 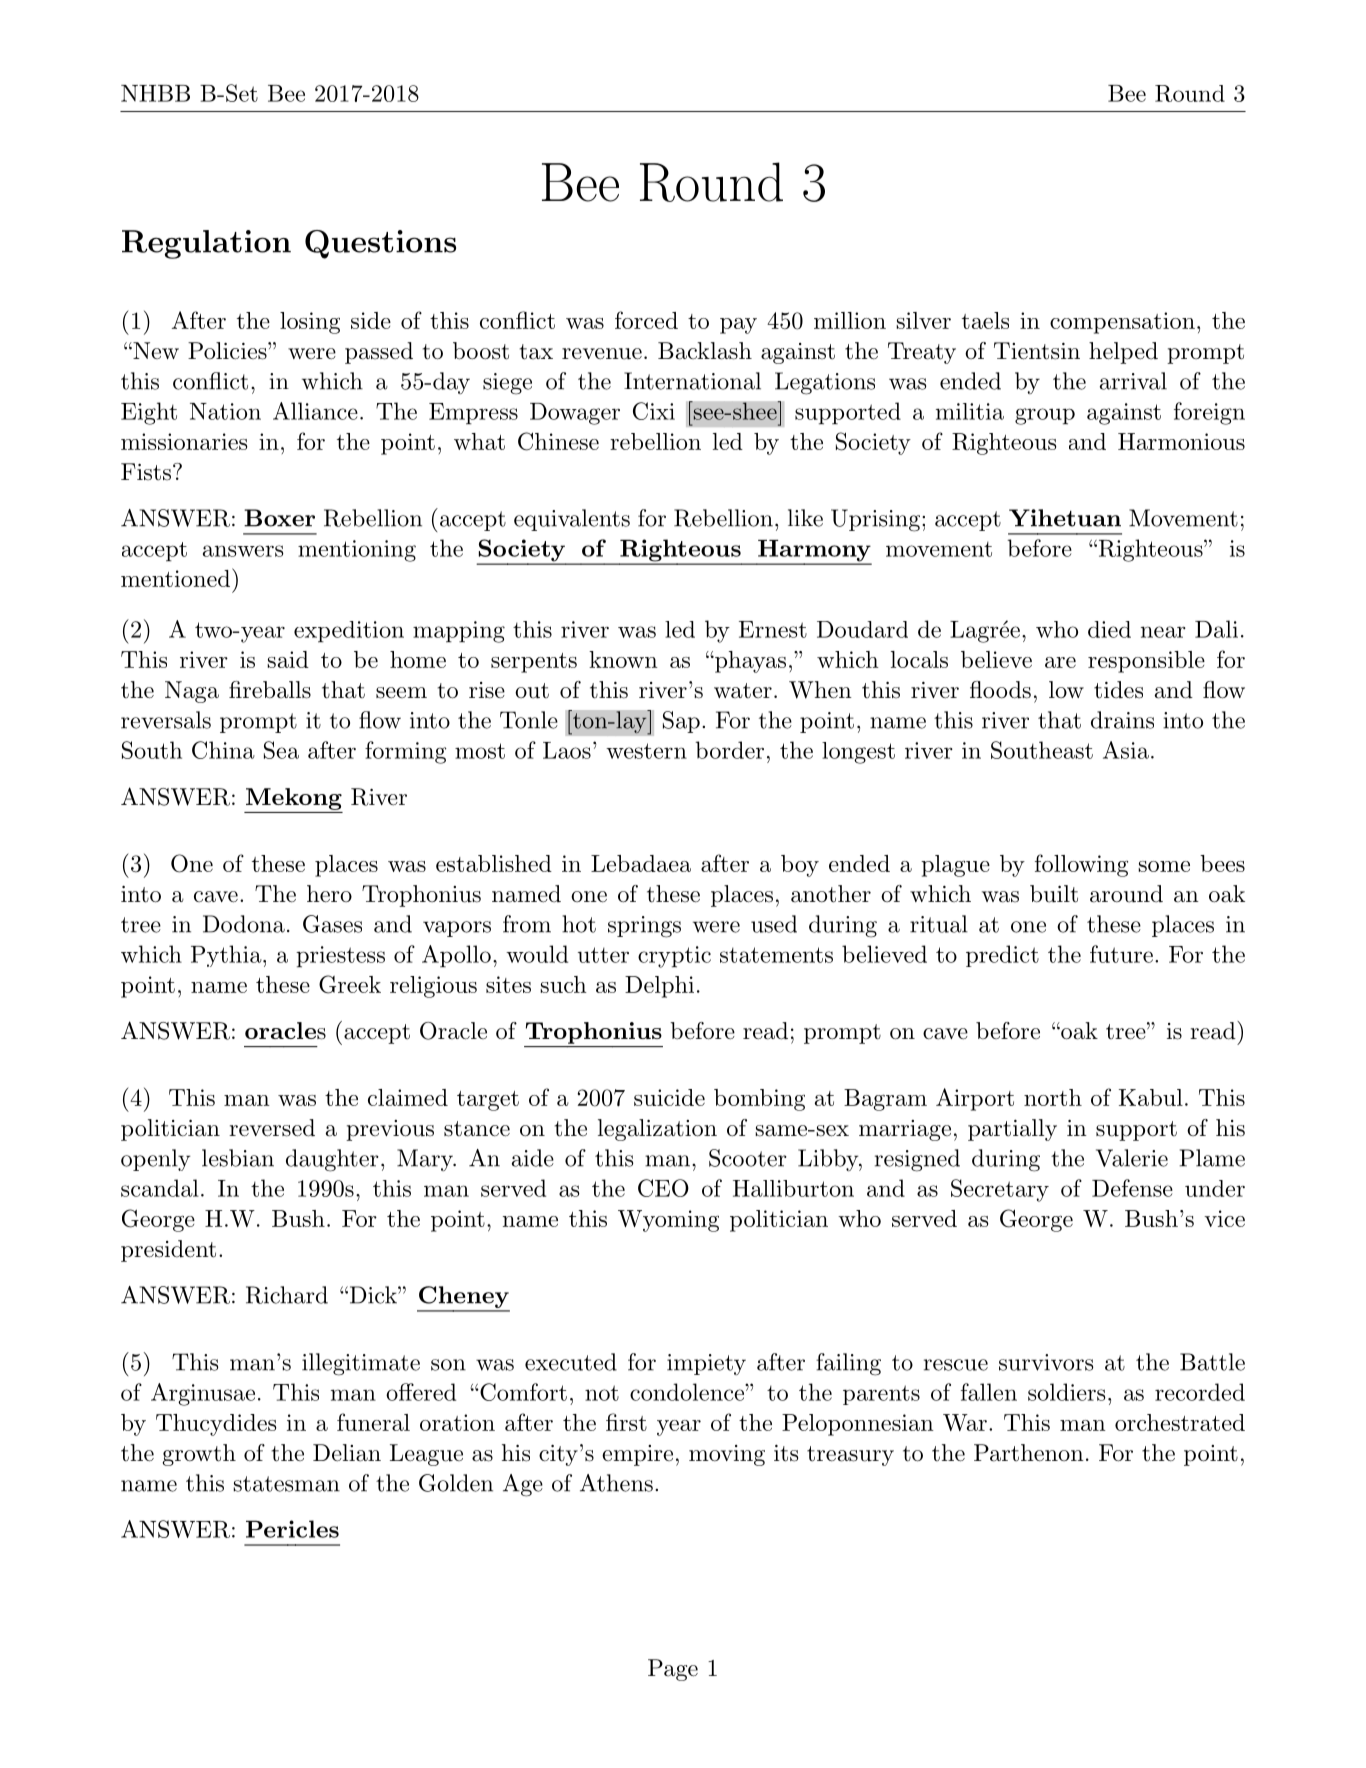 What do you see at coordinates (281, 750) in the document?
I see `Sea` at bounding box center [281, 750].
